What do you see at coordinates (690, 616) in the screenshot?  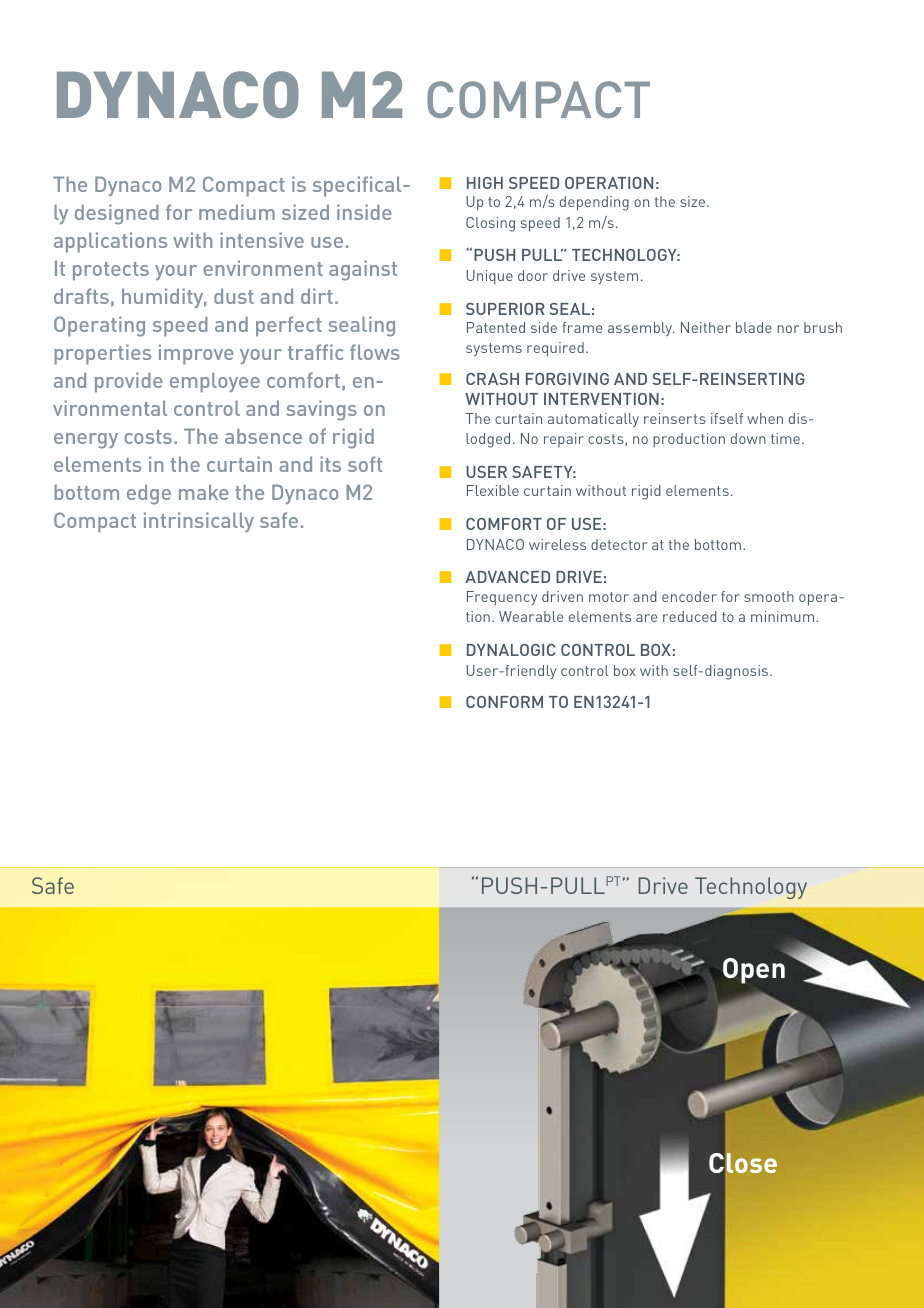 I see `reduced` at bounding box center [690, 616].
